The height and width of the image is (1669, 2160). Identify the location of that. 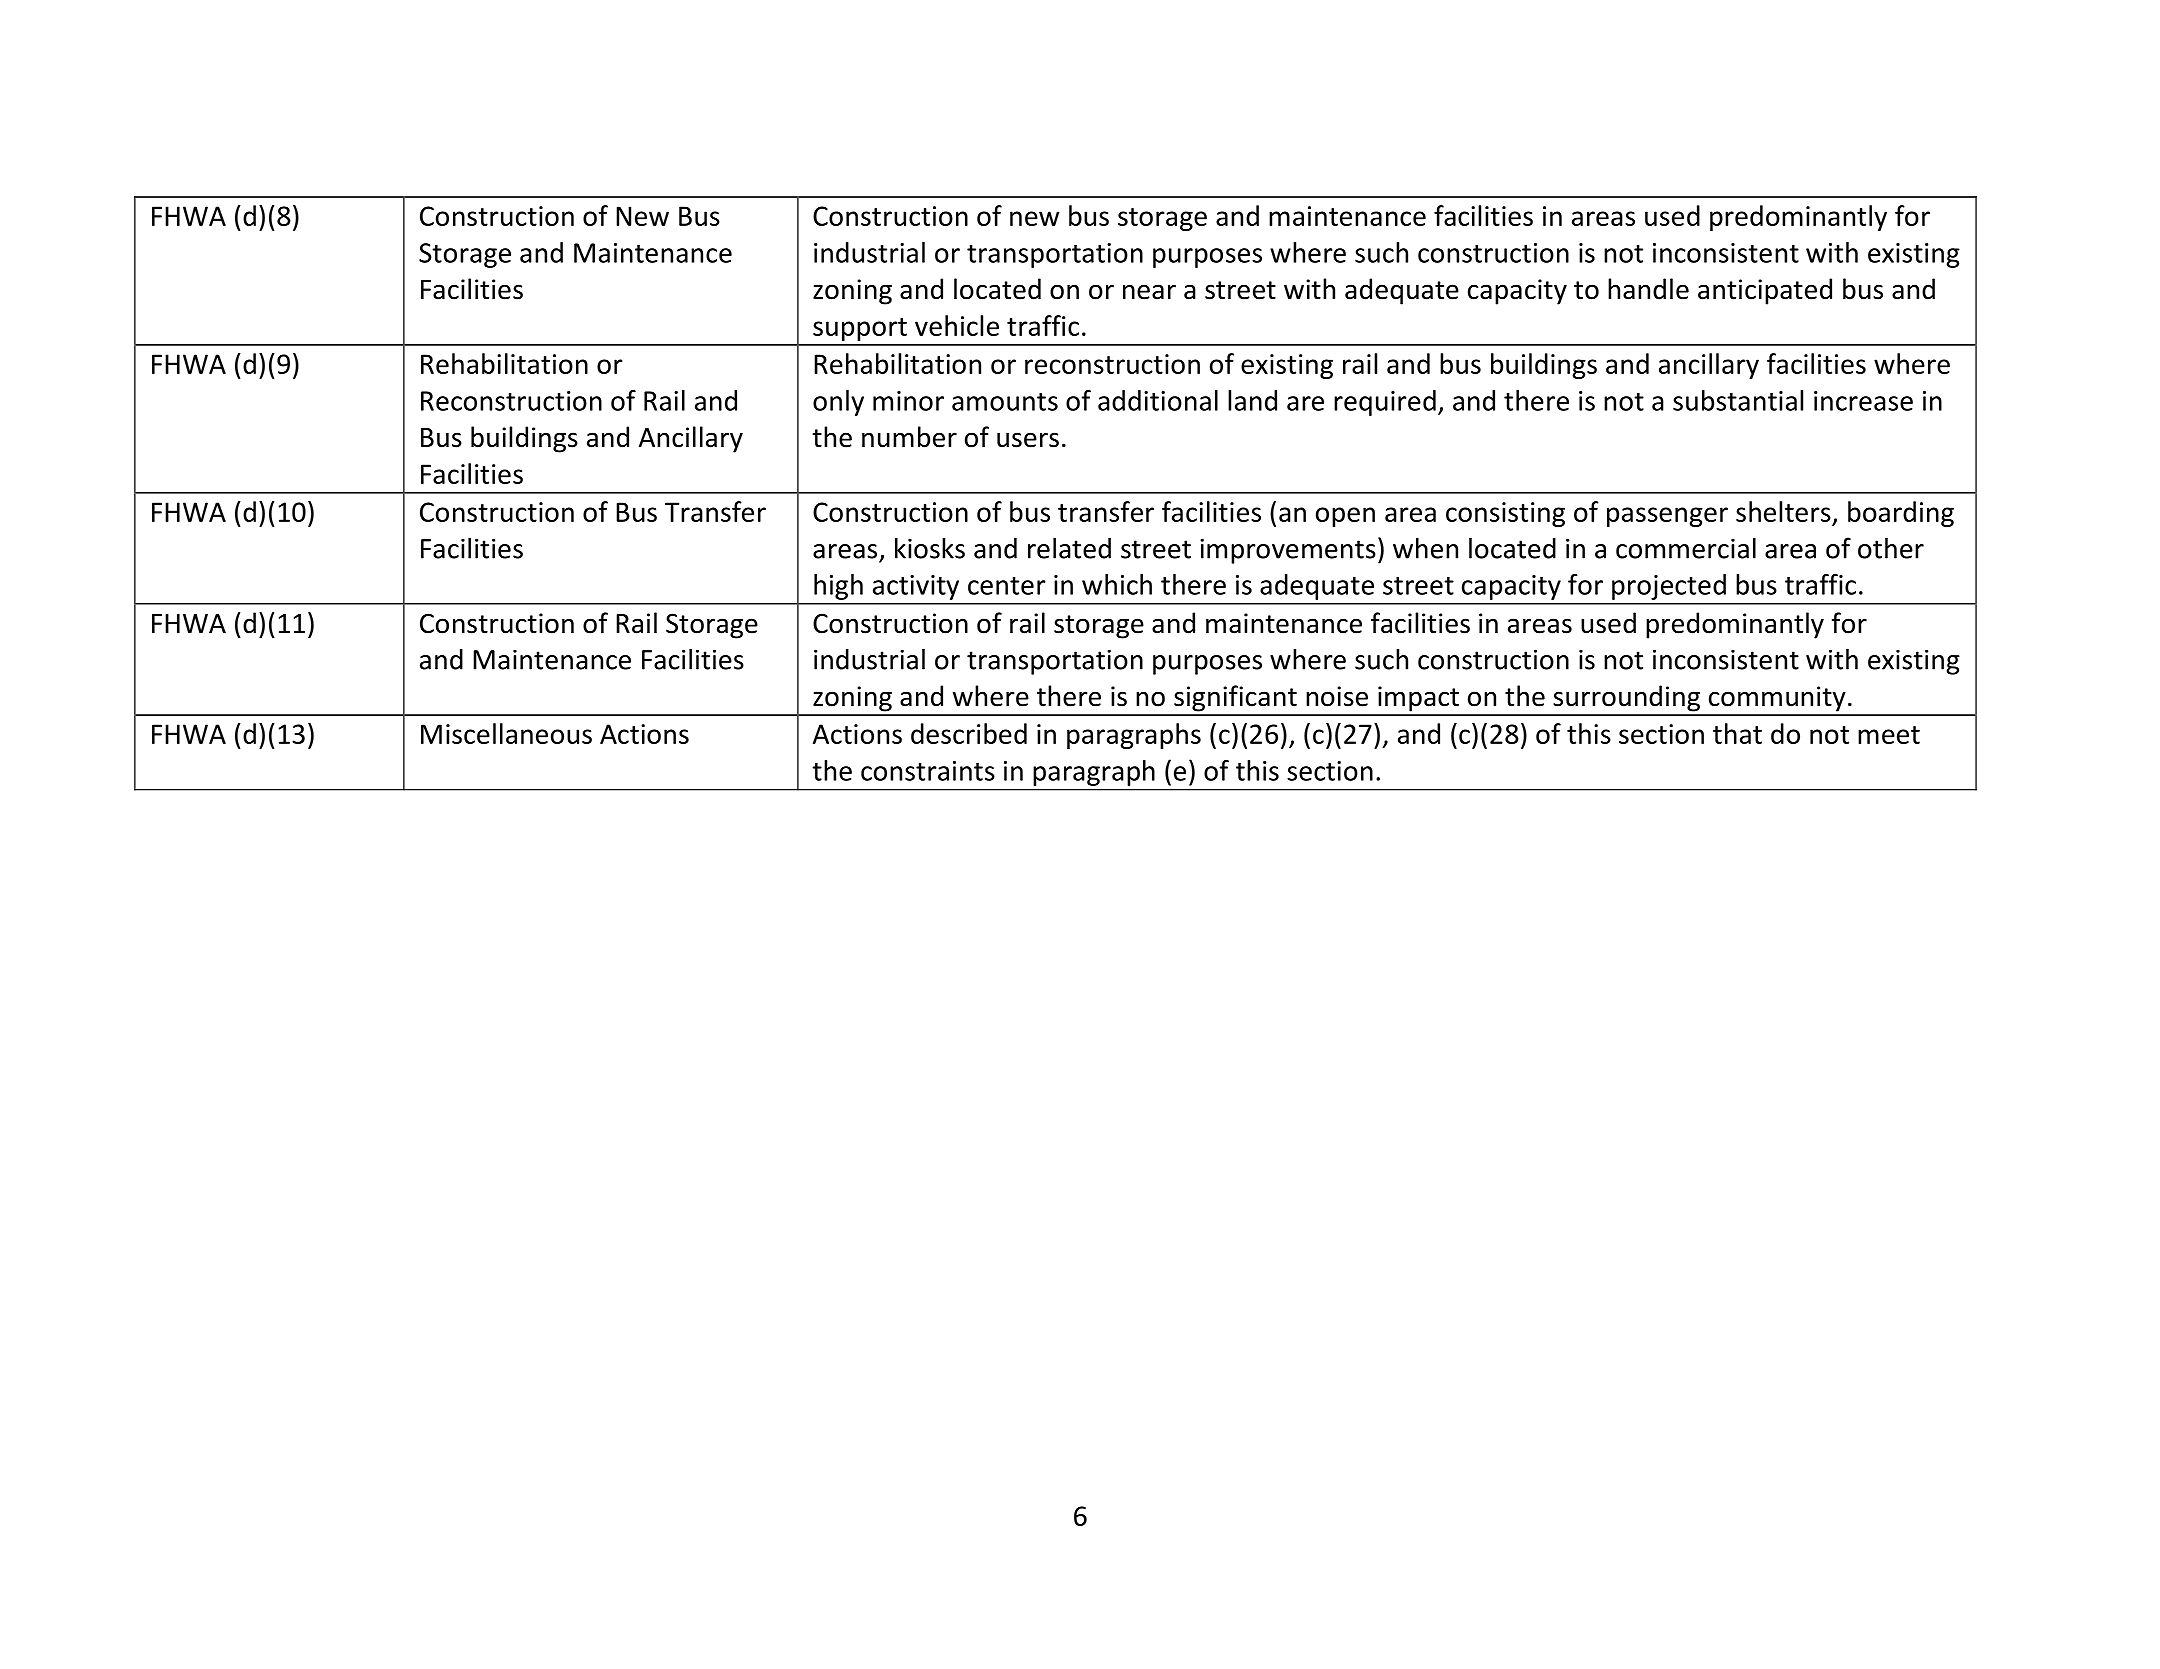
(1737, 733).
